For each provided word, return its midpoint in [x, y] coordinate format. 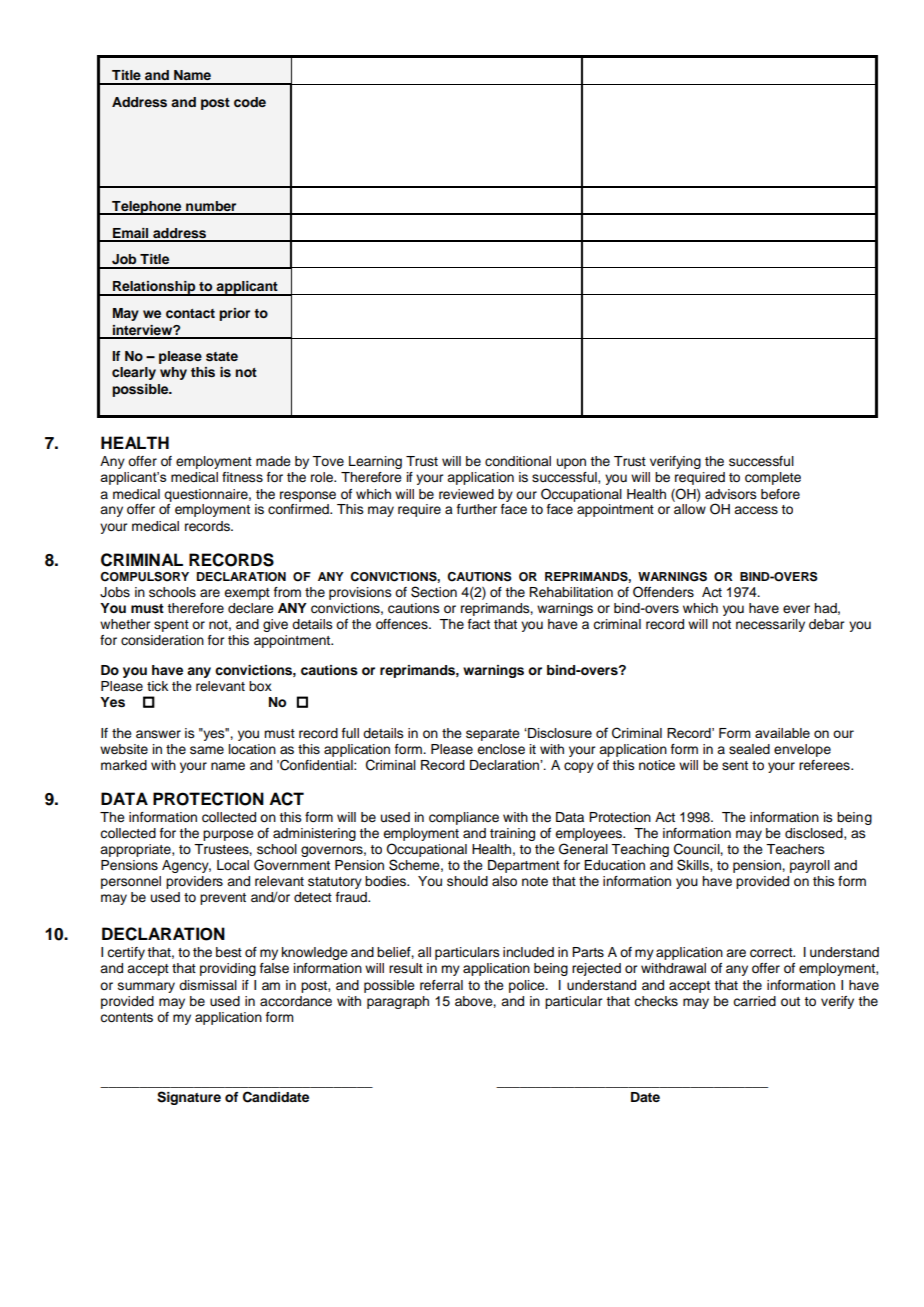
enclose [501, 749]
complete [773, 478]
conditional [518, 461]
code [250, 102]
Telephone [147, 208]
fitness [242, 477]
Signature [189, 1098]
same [207, 750]
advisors [731, 494]
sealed [749, 749]
